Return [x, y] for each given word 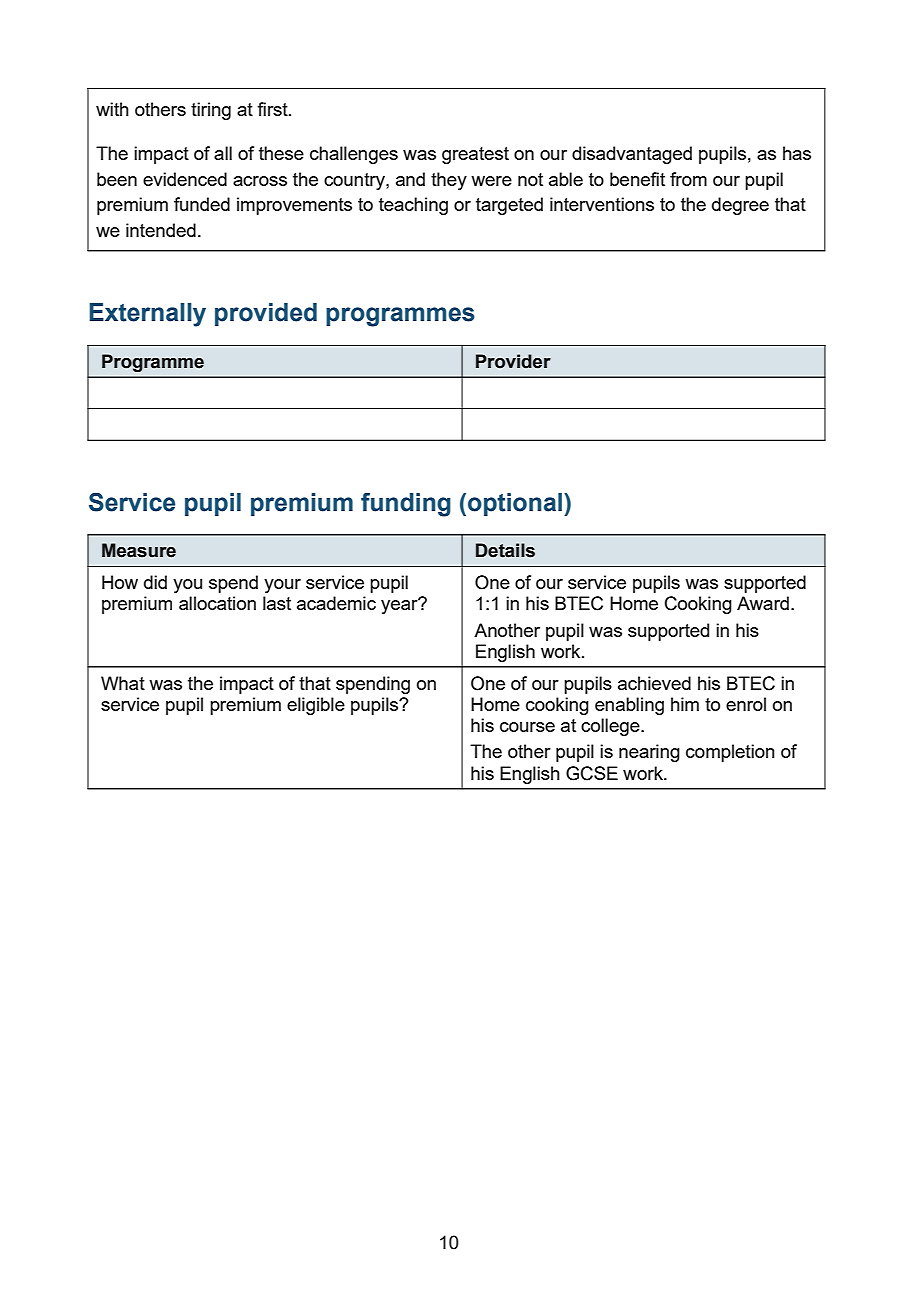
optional [516, 504]
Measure [139, 550]
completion [730, 753]
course [527, 727]
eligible [316, 706]
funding [406, 505]
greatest [475, 155]
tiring [211, 111]
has [797, 153]
